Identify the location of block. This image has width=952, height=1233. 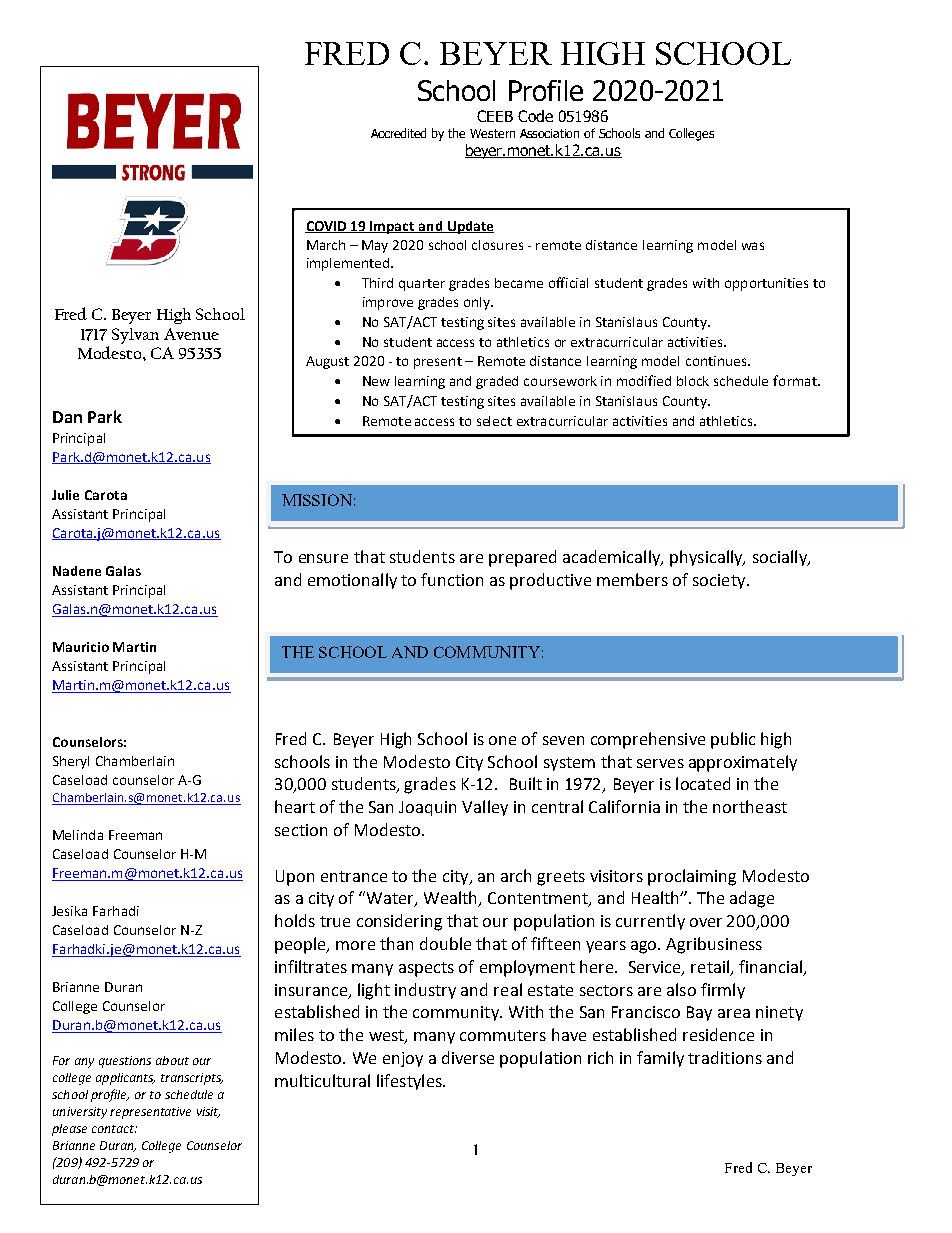
(693, 381).
